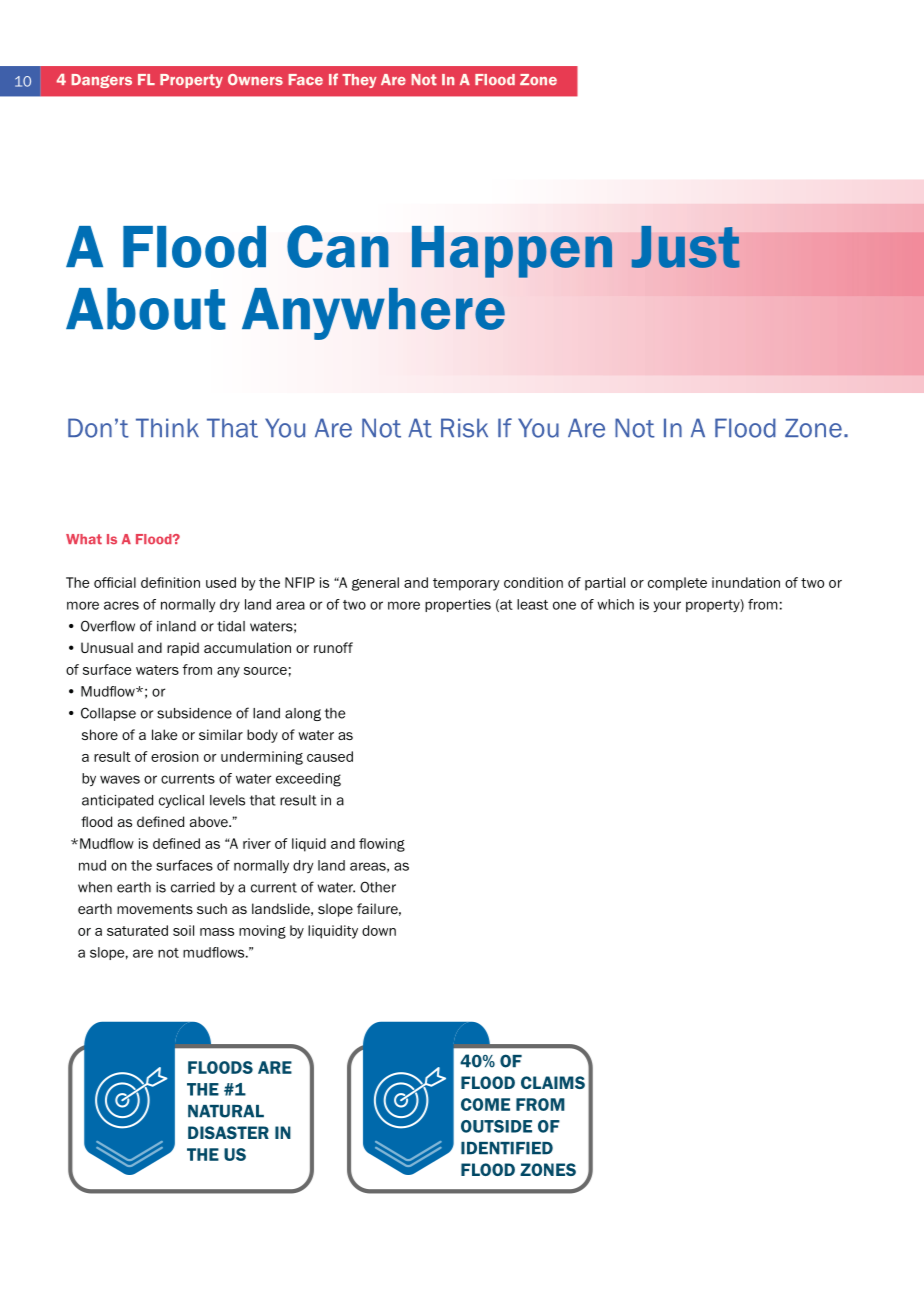 This image has width=924, height=1308. I want to click on NATURAL, so click(226, 1111).
